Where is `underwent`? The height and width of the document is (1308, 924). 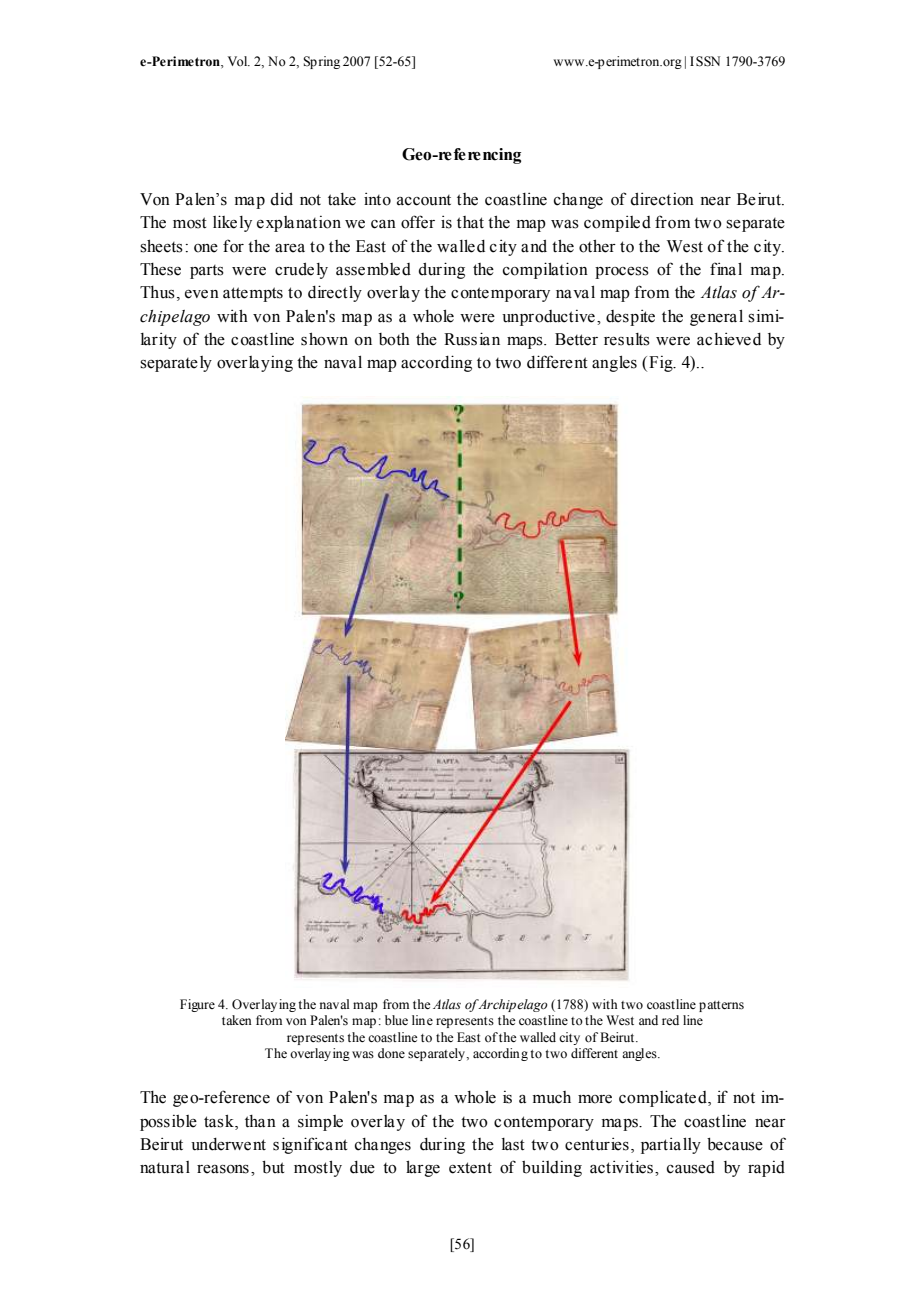 underwent is located at coordinates (228, 1144).
